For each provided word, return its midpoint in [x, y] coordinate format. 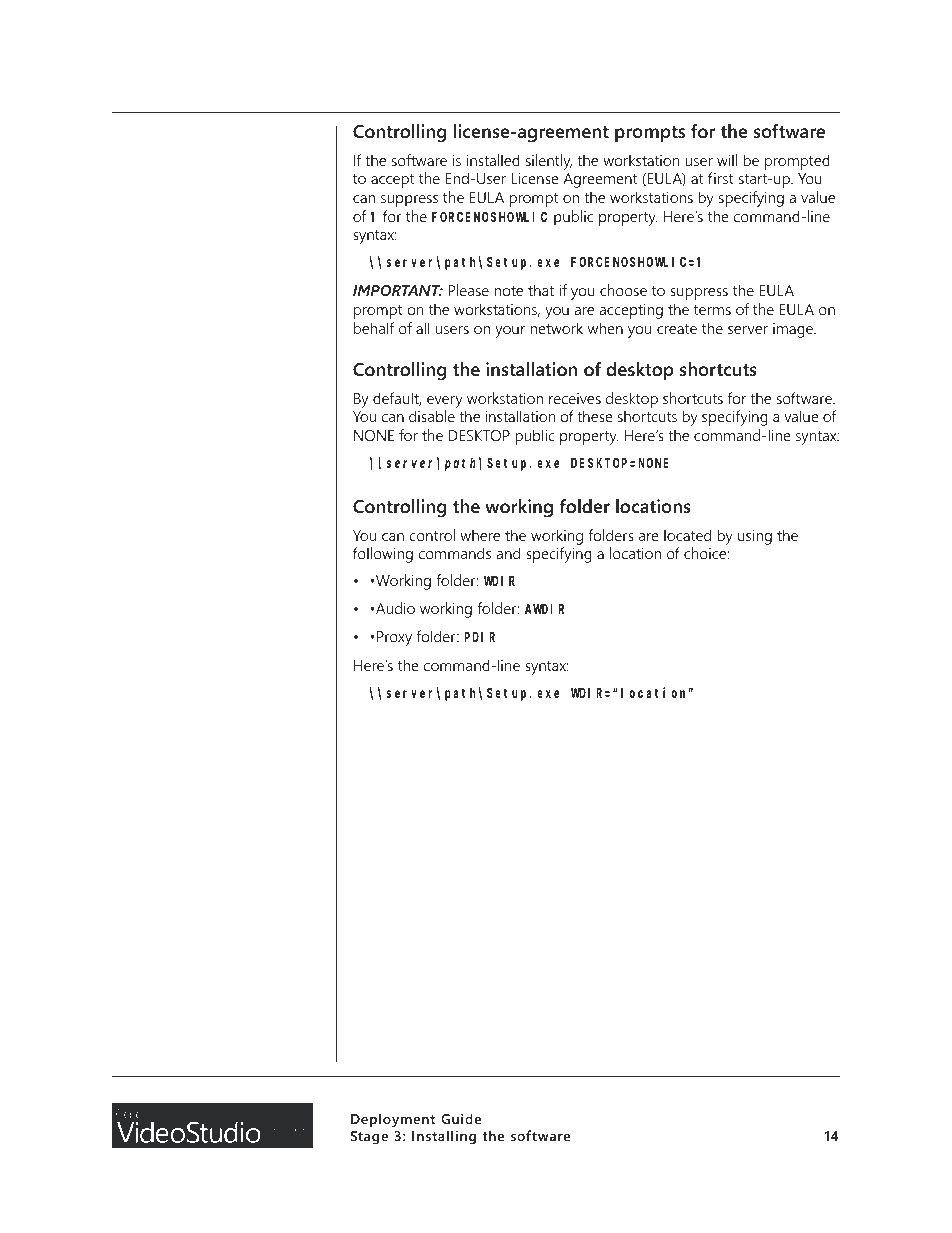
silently [549, 162]
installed [493, 160]
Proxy [394, 638]
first [721, 178]
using [755, 537]
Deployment [393, 1120]
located [687, 535]
